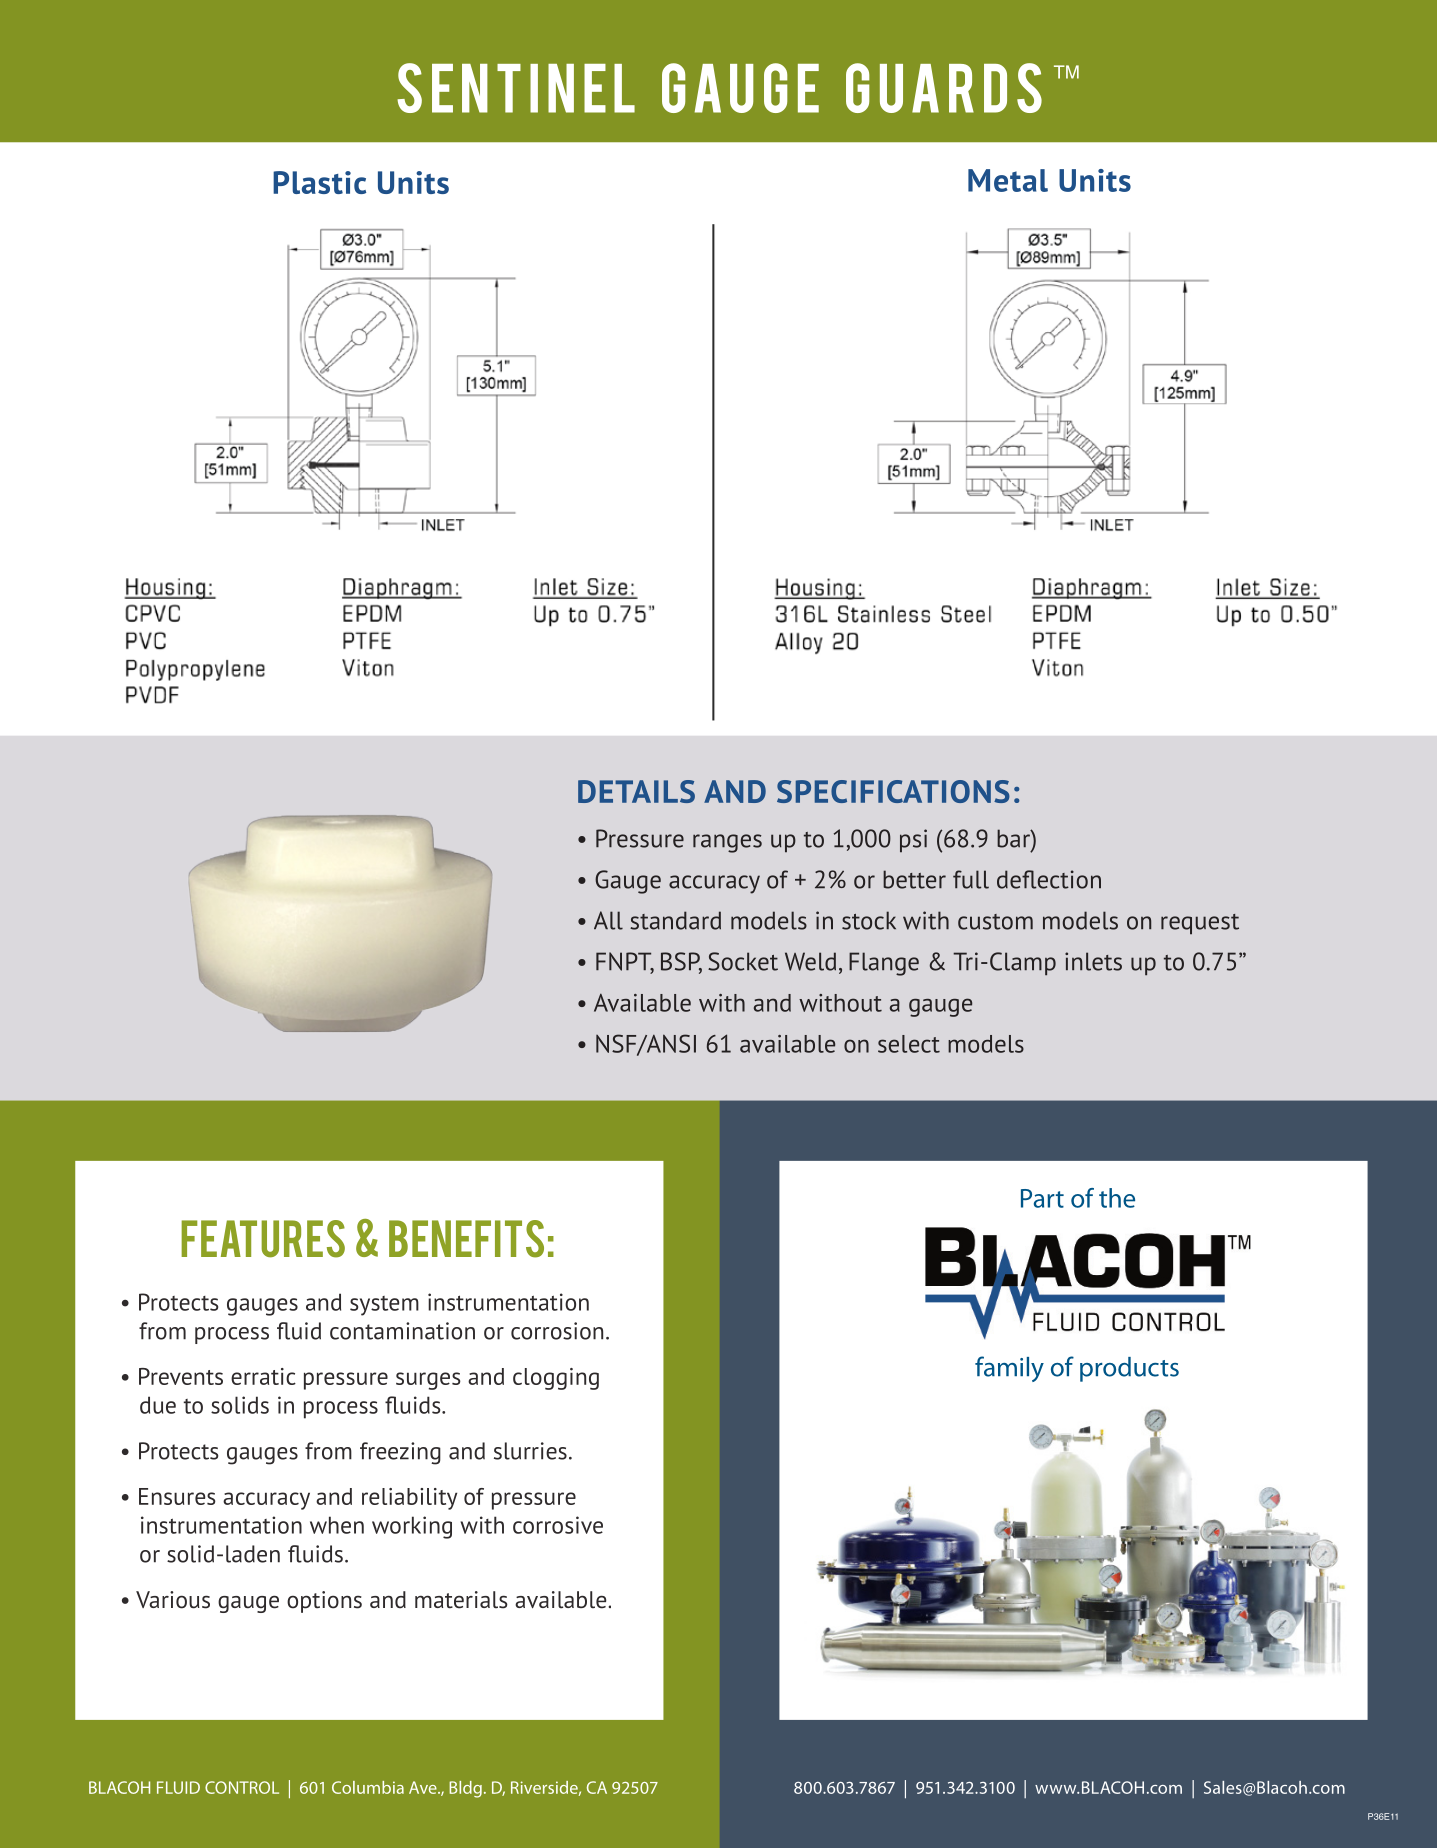 This screenshot has height=1848, width=1437. What do you see at coordinates (263, 1376) in the screenshot?
I see `erratic` at bounding box center [263, 1376].
